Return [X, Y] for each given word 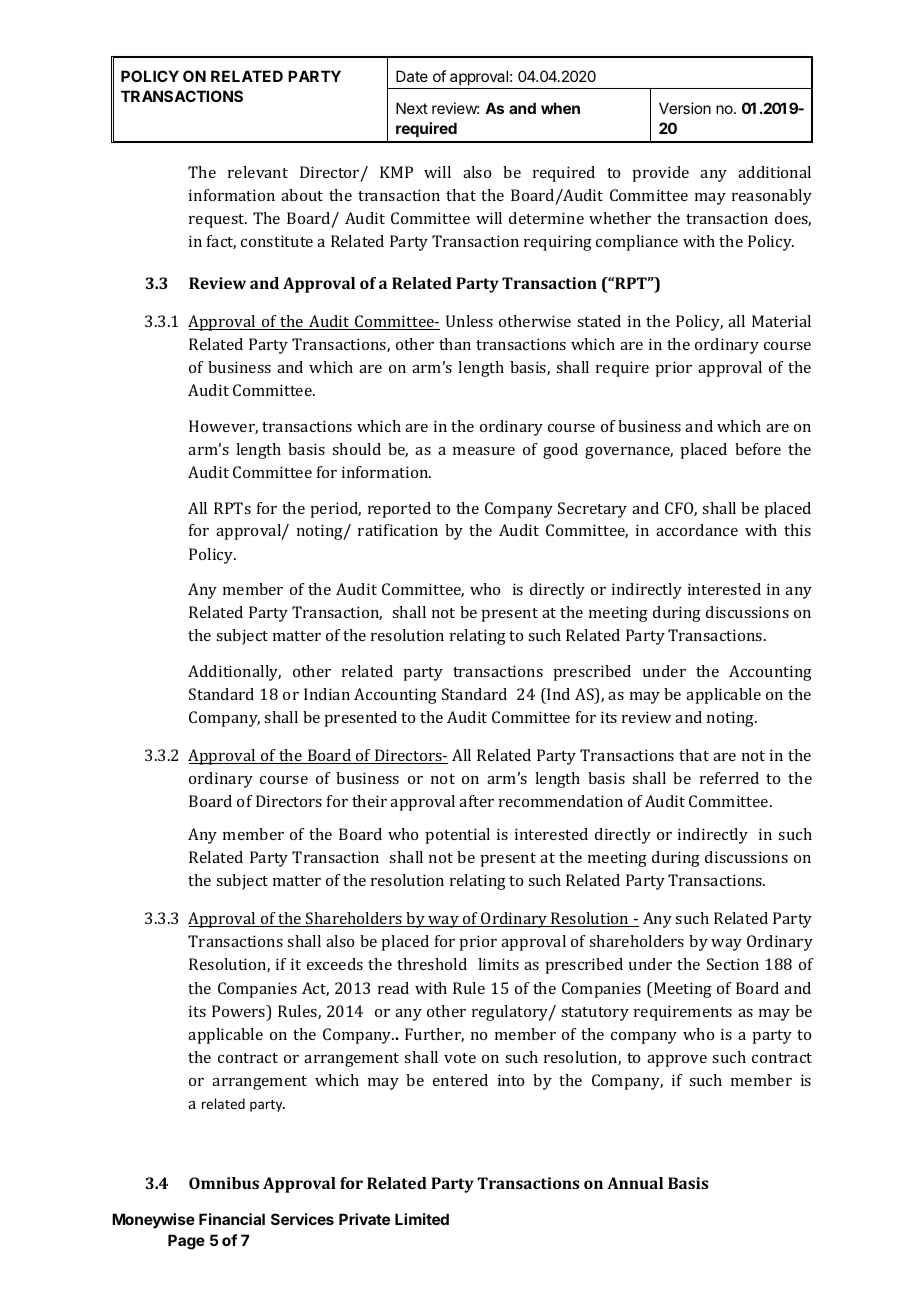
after [476, 801]
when [560, 108]
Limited [422, 1219]
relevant [258, 172]
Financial [232, 1219]
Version [685, 108]
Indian [327, 694]
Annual [635, 1183]
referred [729, 778]
